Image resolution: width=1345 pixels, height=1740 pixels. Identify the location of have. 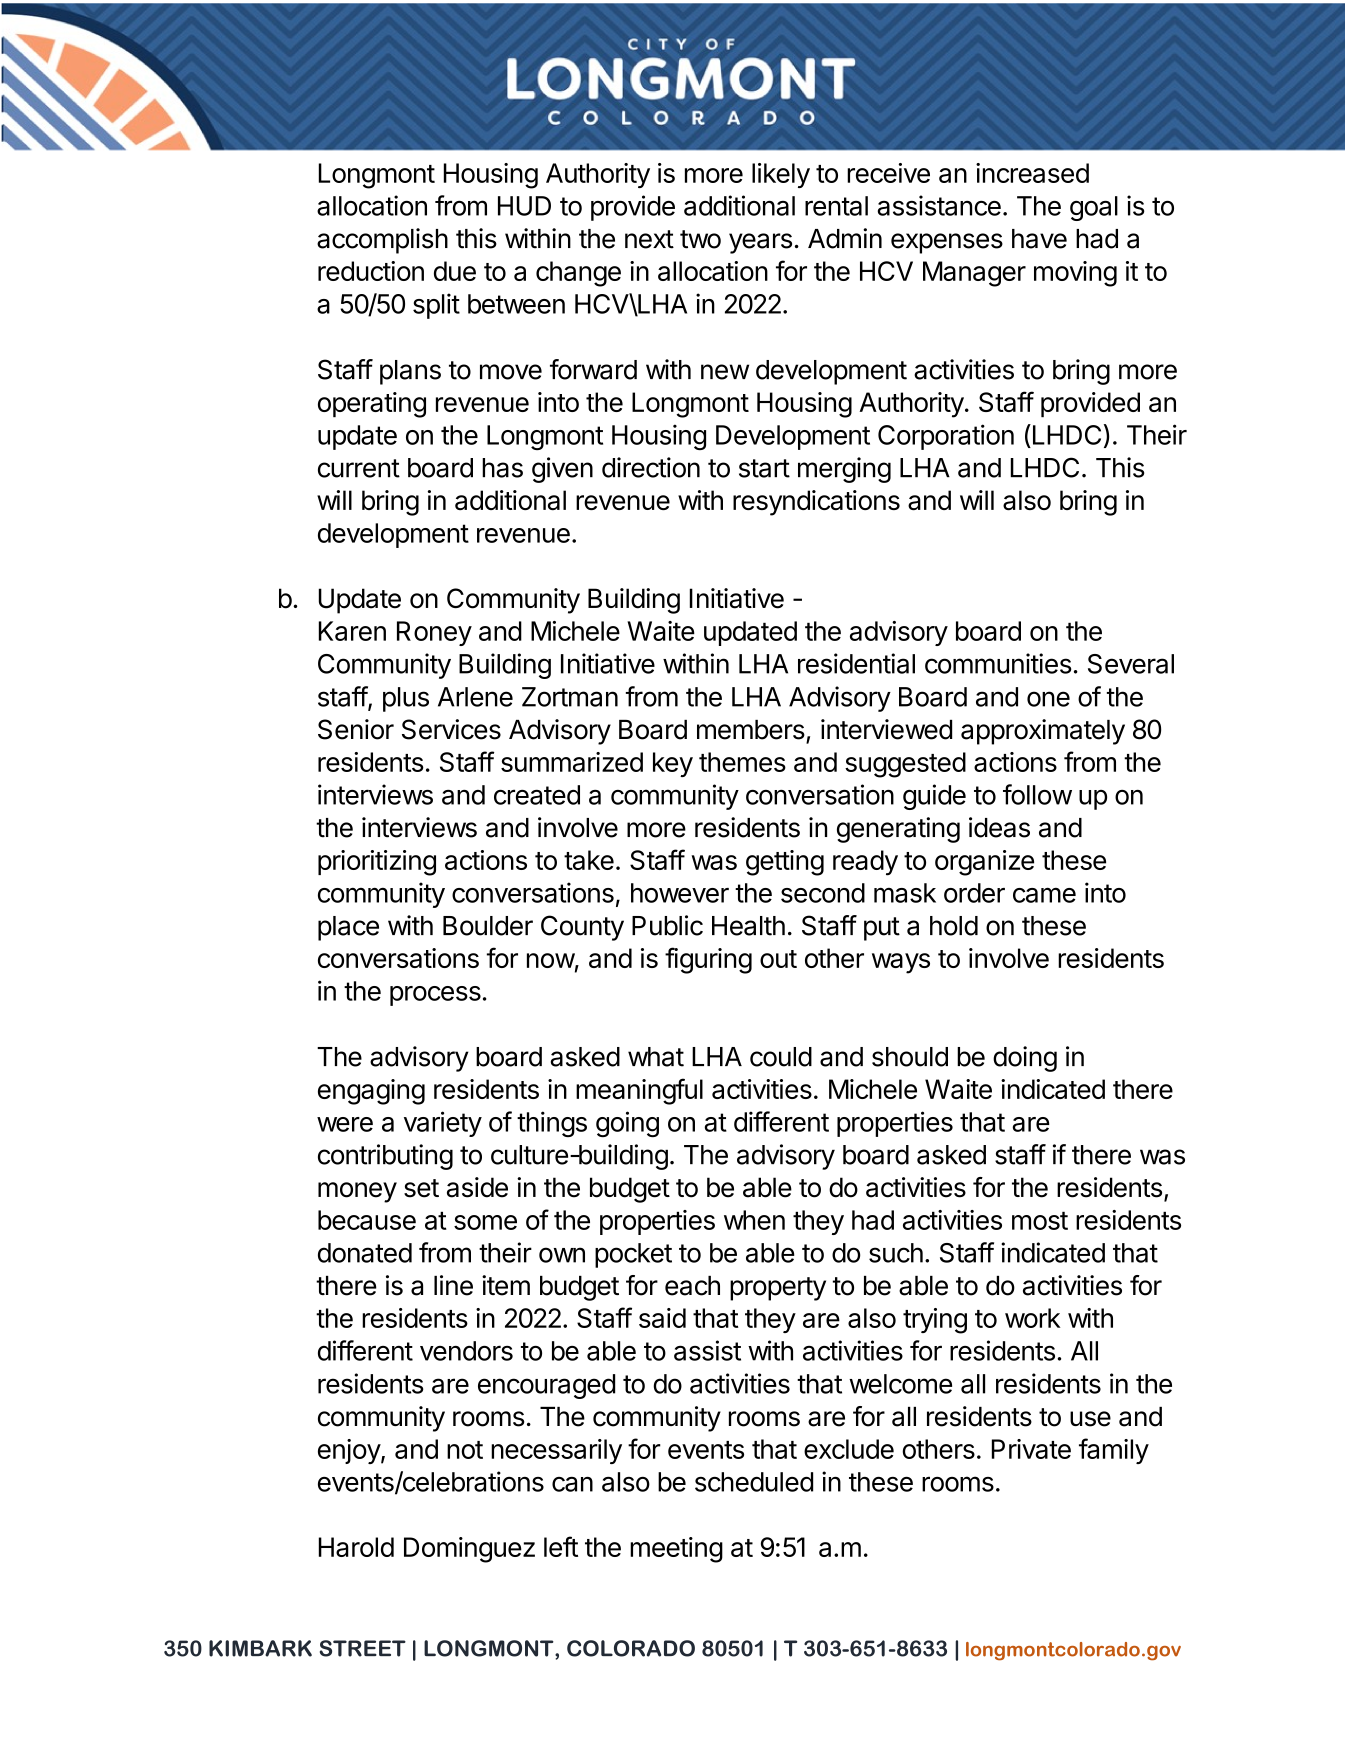
(1039, 239).
